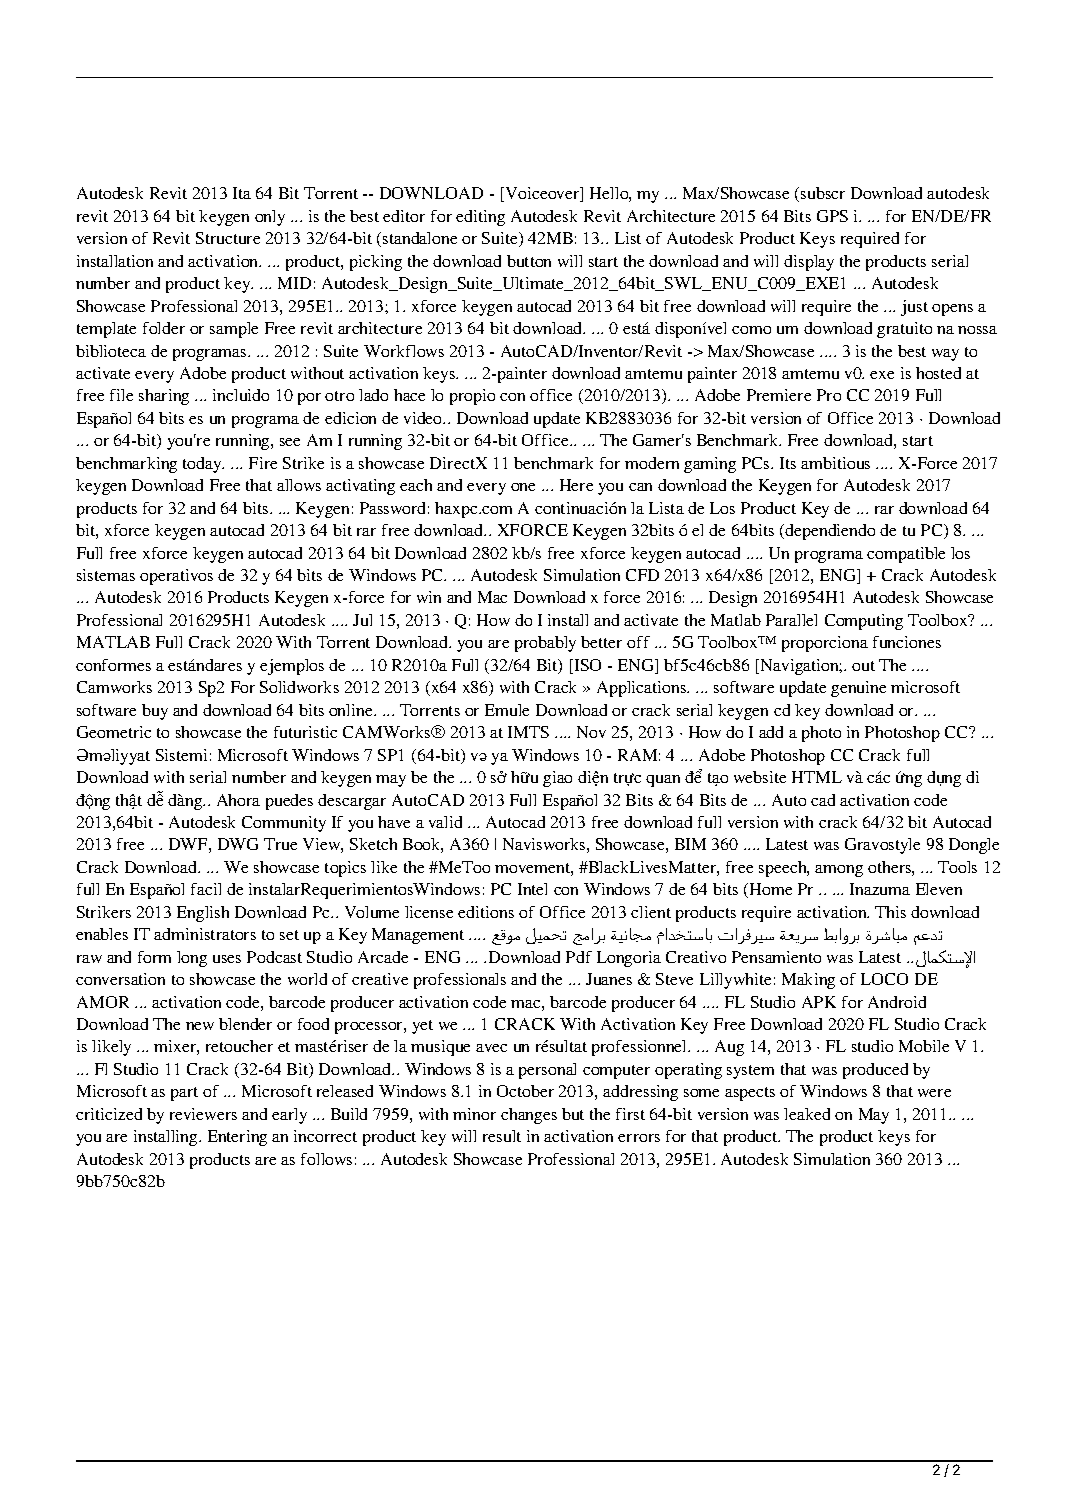 This screenshot has height=1512, width=1069. What do you see at coordinates (832, 216) in the screenshot?
I see `GPS` at bounding box center [832, 216].
